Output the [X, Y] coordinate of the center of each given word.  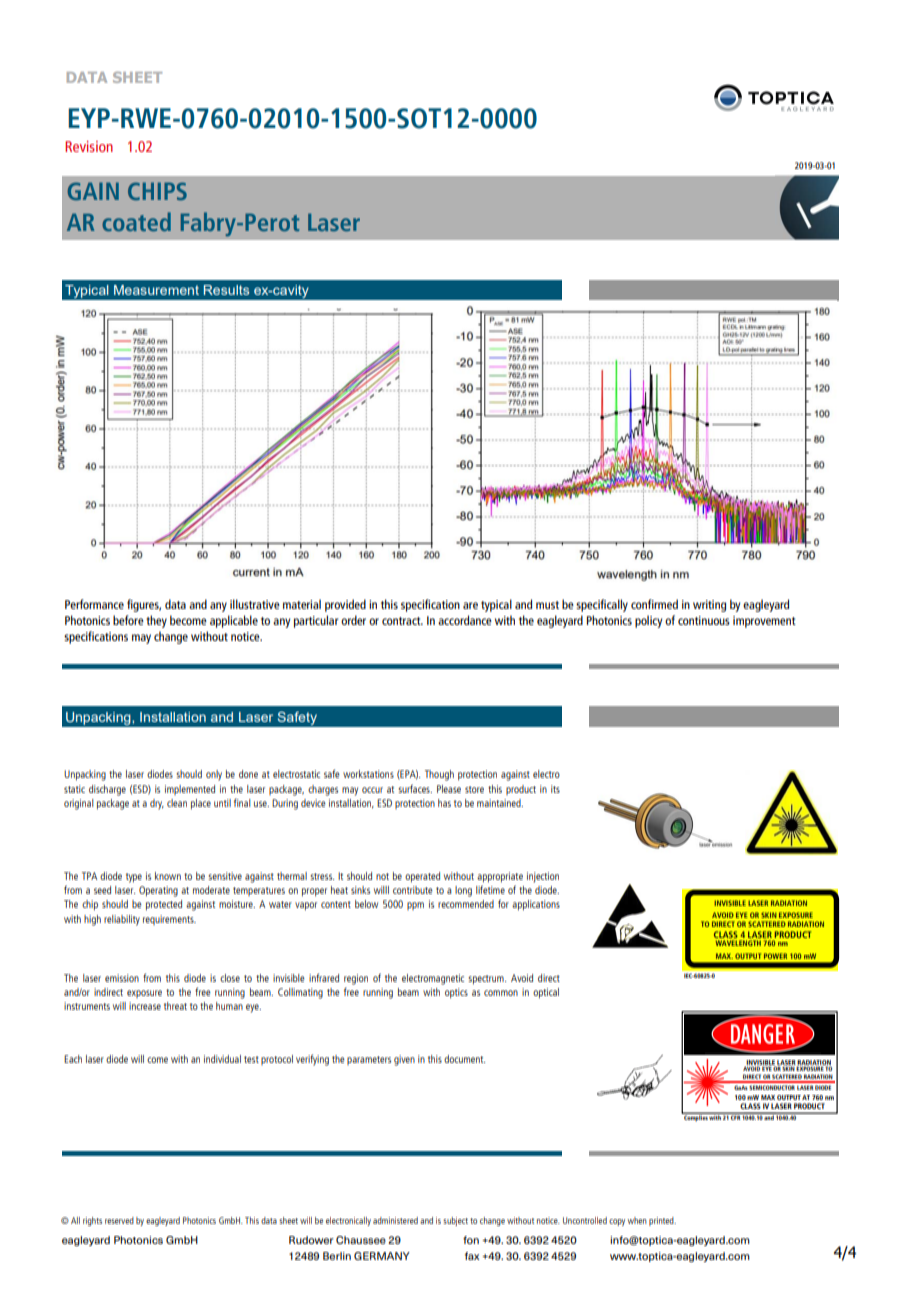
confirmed [654, 604]
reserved [119, 1220]
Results [226, 290]
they [156, 621]
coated [136, 221]
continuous [704, 620]
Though [439, 775]
